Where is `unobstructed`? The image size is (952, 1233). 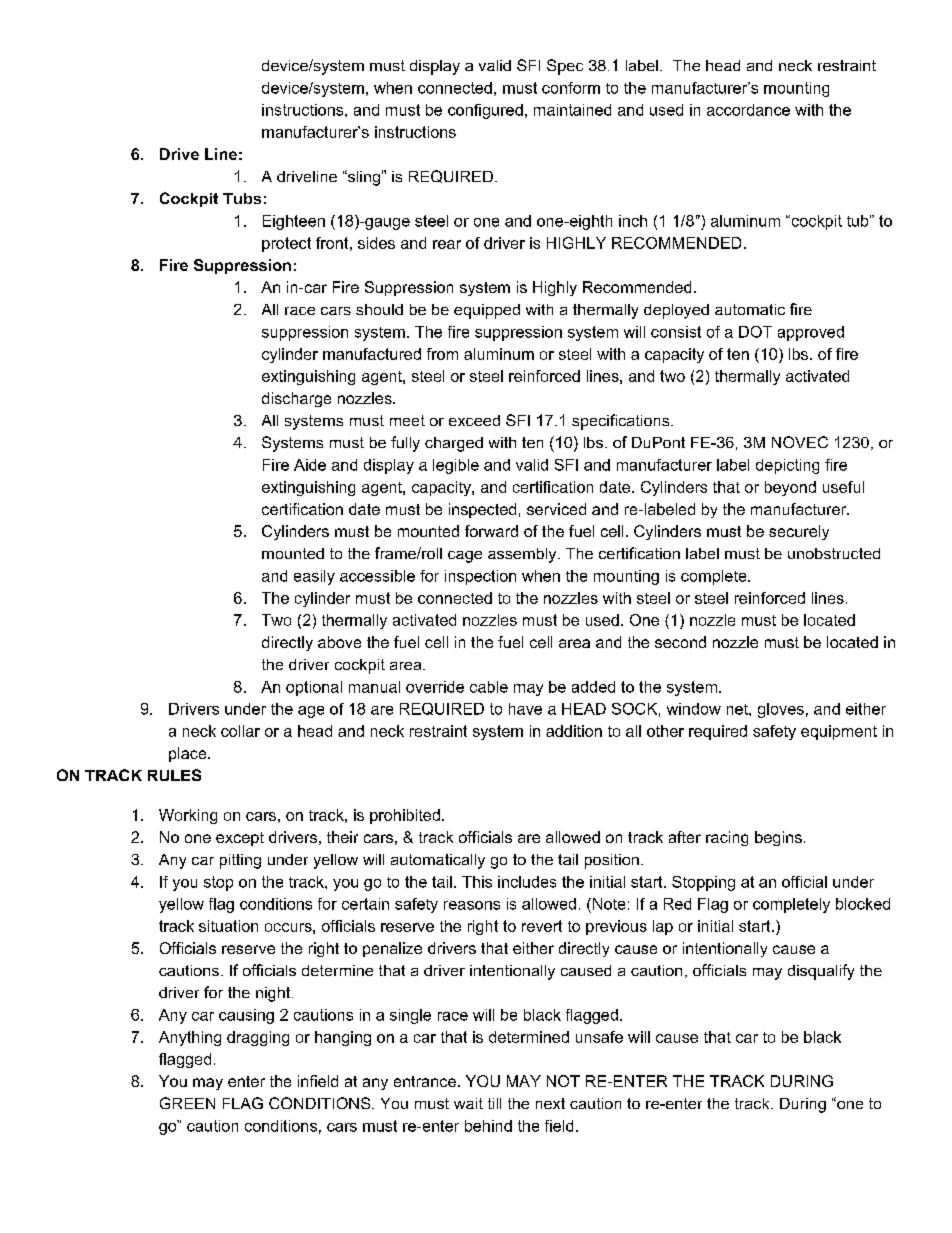 unobstructed is located at coordinates (834, 553).
